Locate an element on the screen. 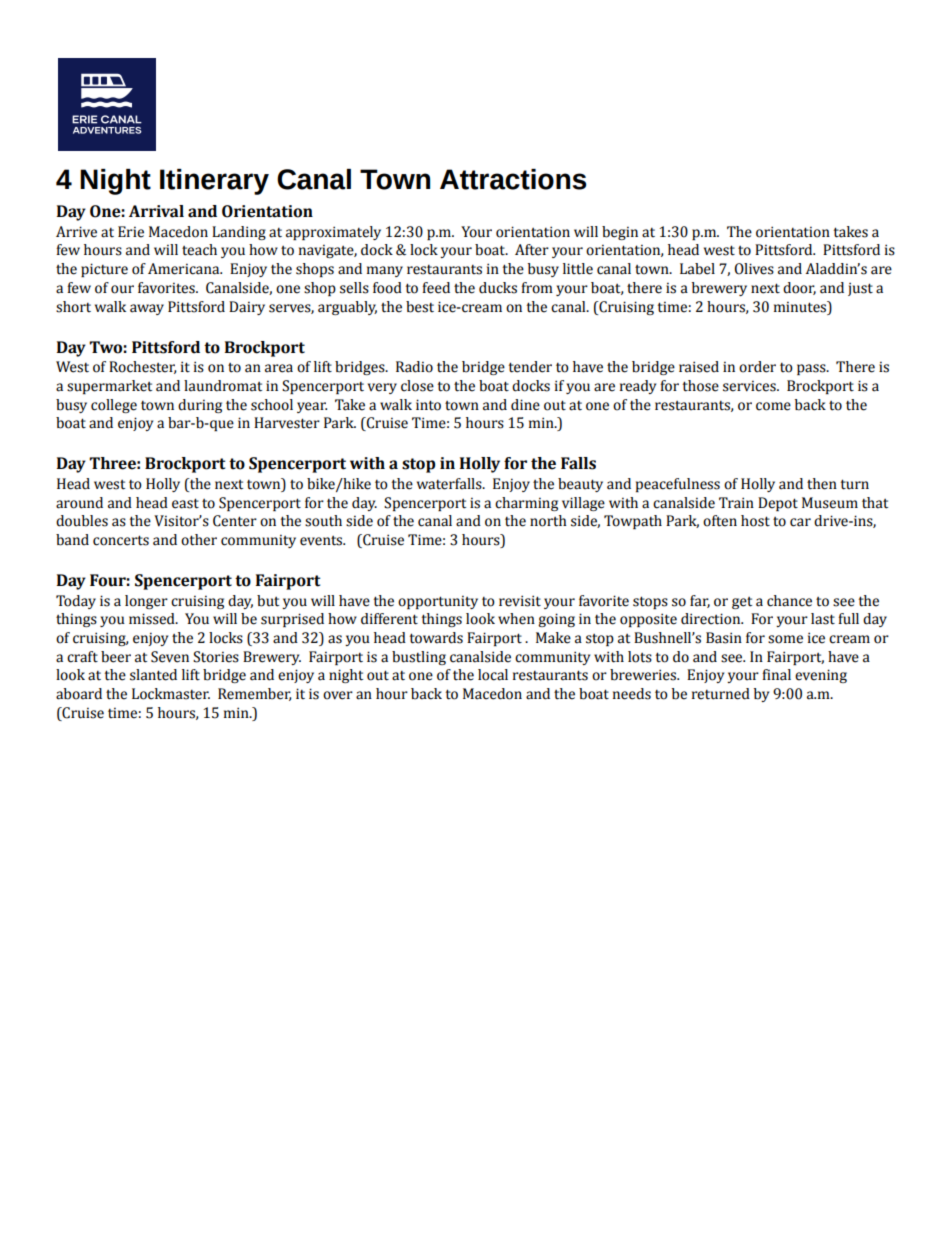  charming is located at coordinates (526, 504).
